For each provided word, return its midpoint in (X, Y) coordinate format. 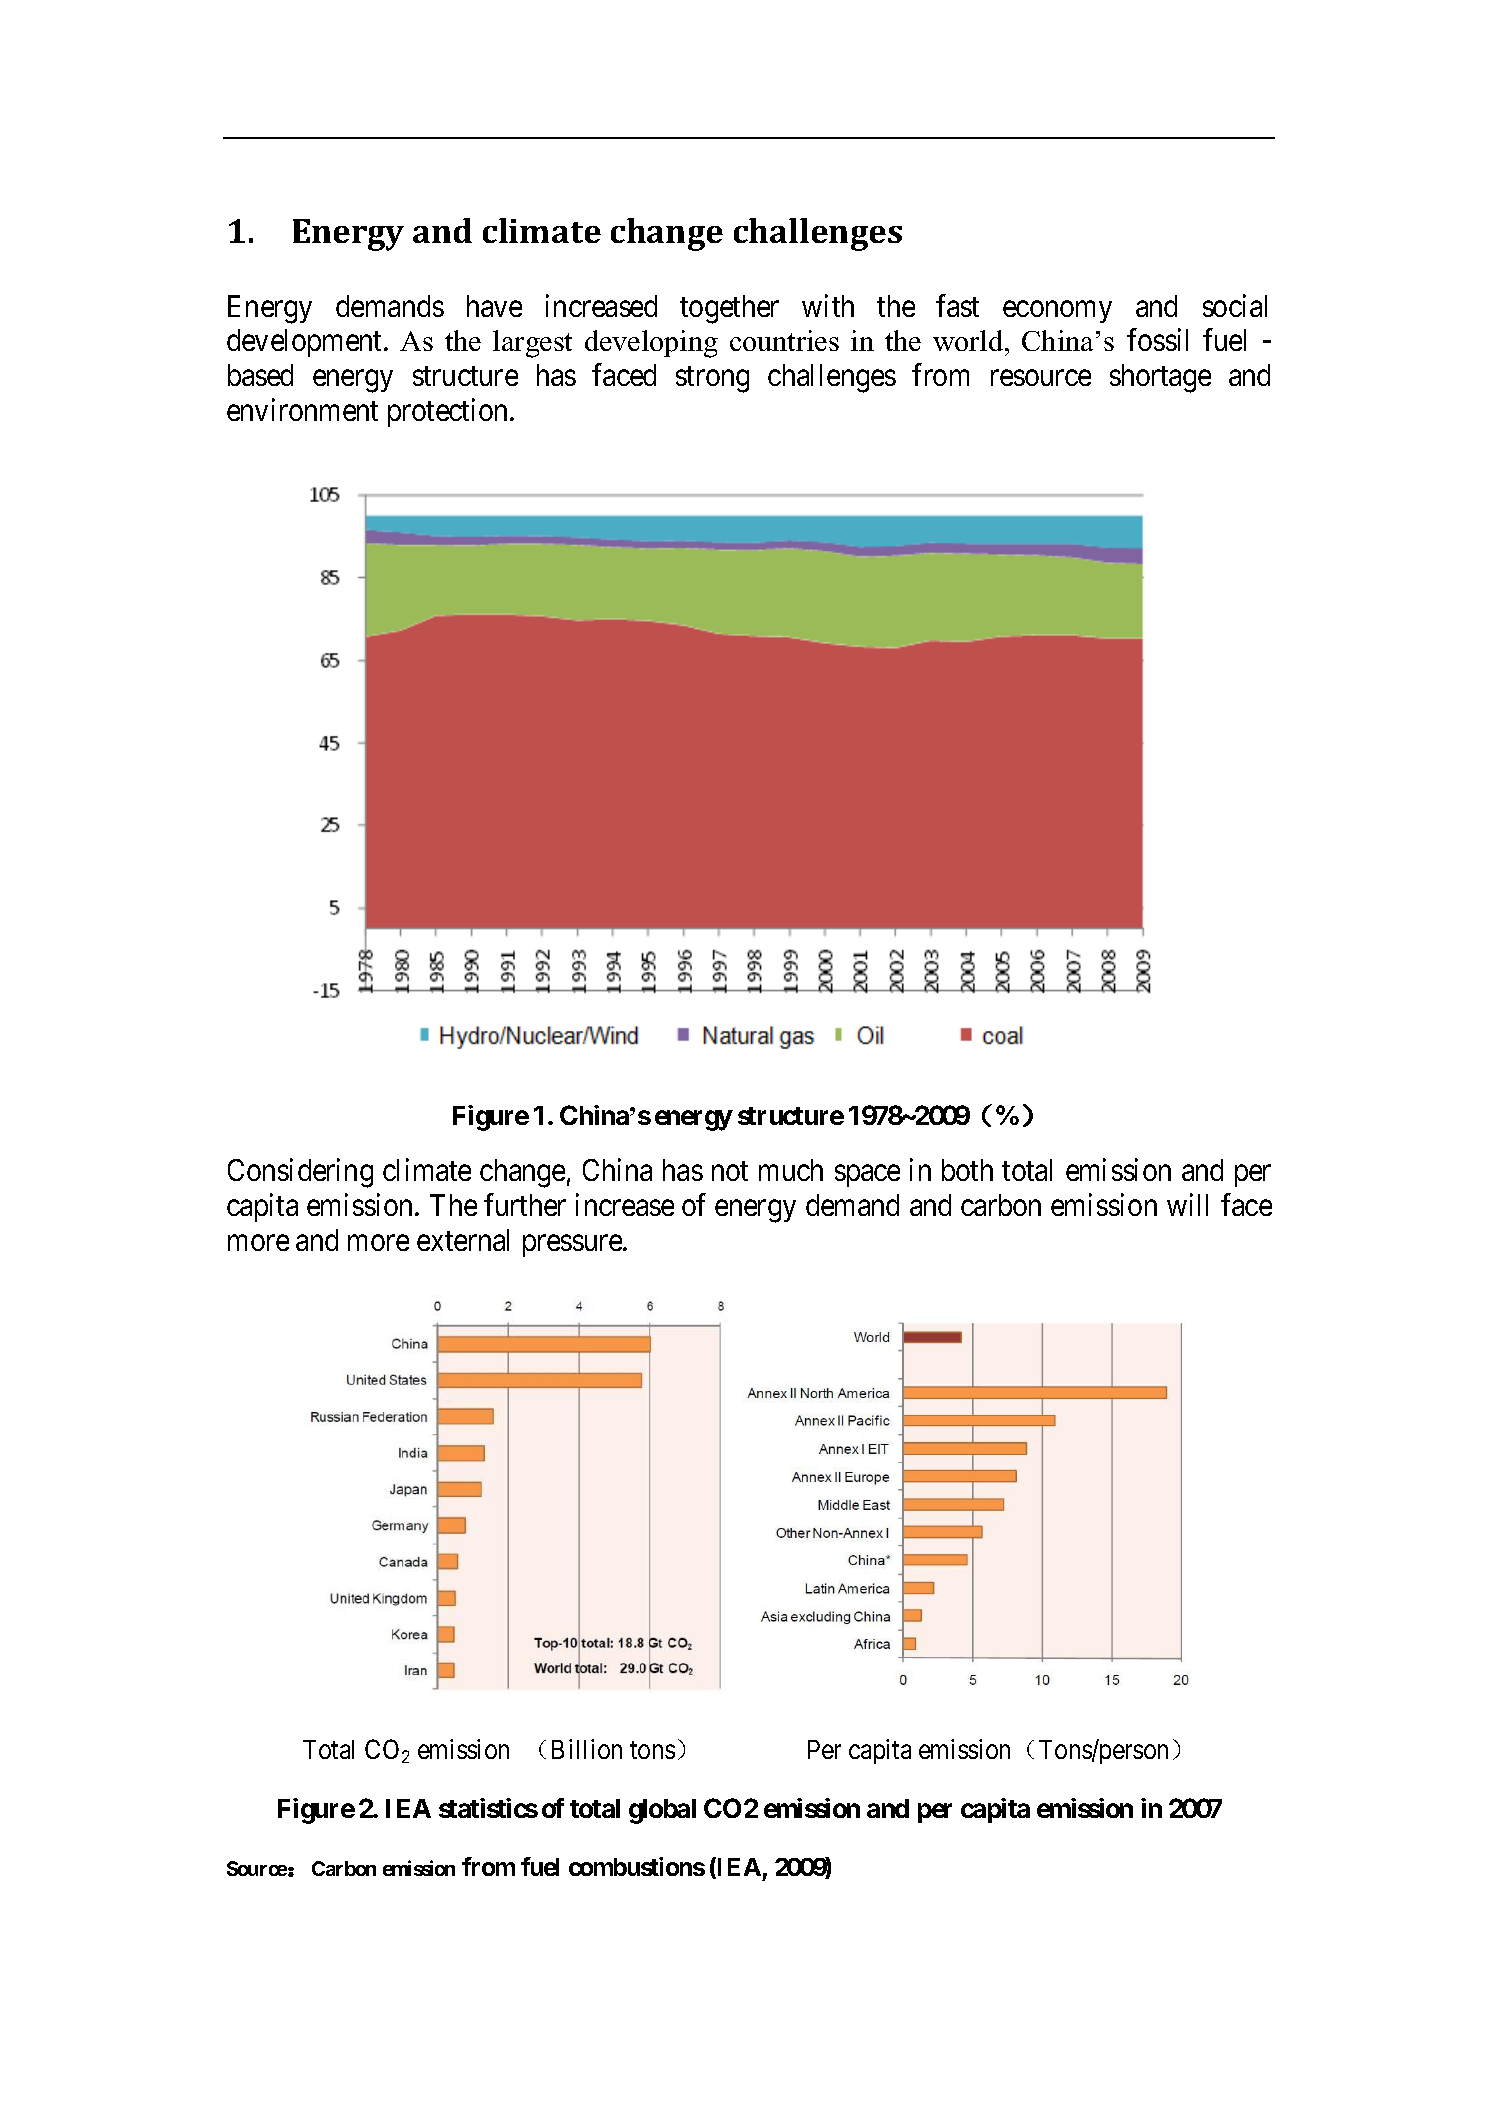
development (306, 343)
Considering (300, 1173)
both (967, 1170)
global (662, 1811)
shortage (1160, 378)
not (730, 1171)
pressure (573, 1246)
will (1187, 1205)
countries (784, 340)
